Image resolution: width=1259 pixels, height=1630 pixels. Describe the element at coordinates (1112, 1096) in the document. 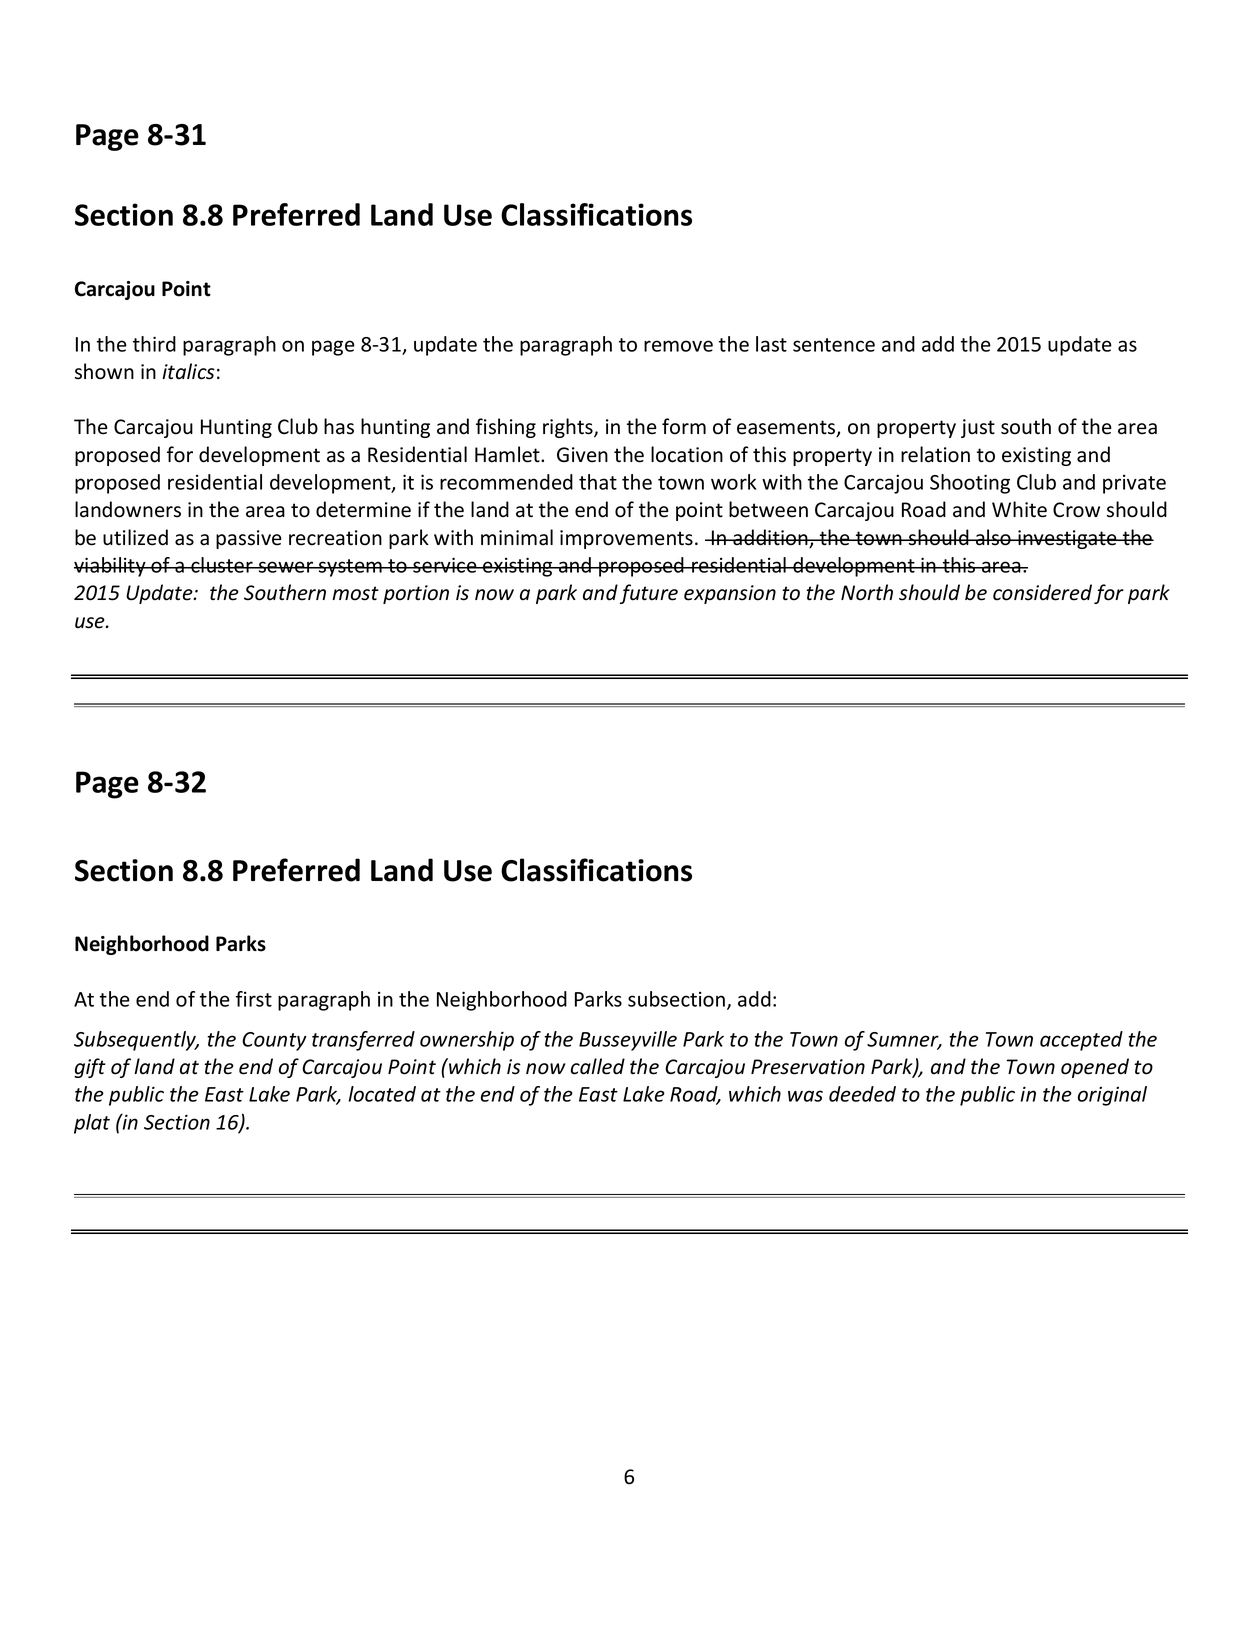

I see `original` at that location.
